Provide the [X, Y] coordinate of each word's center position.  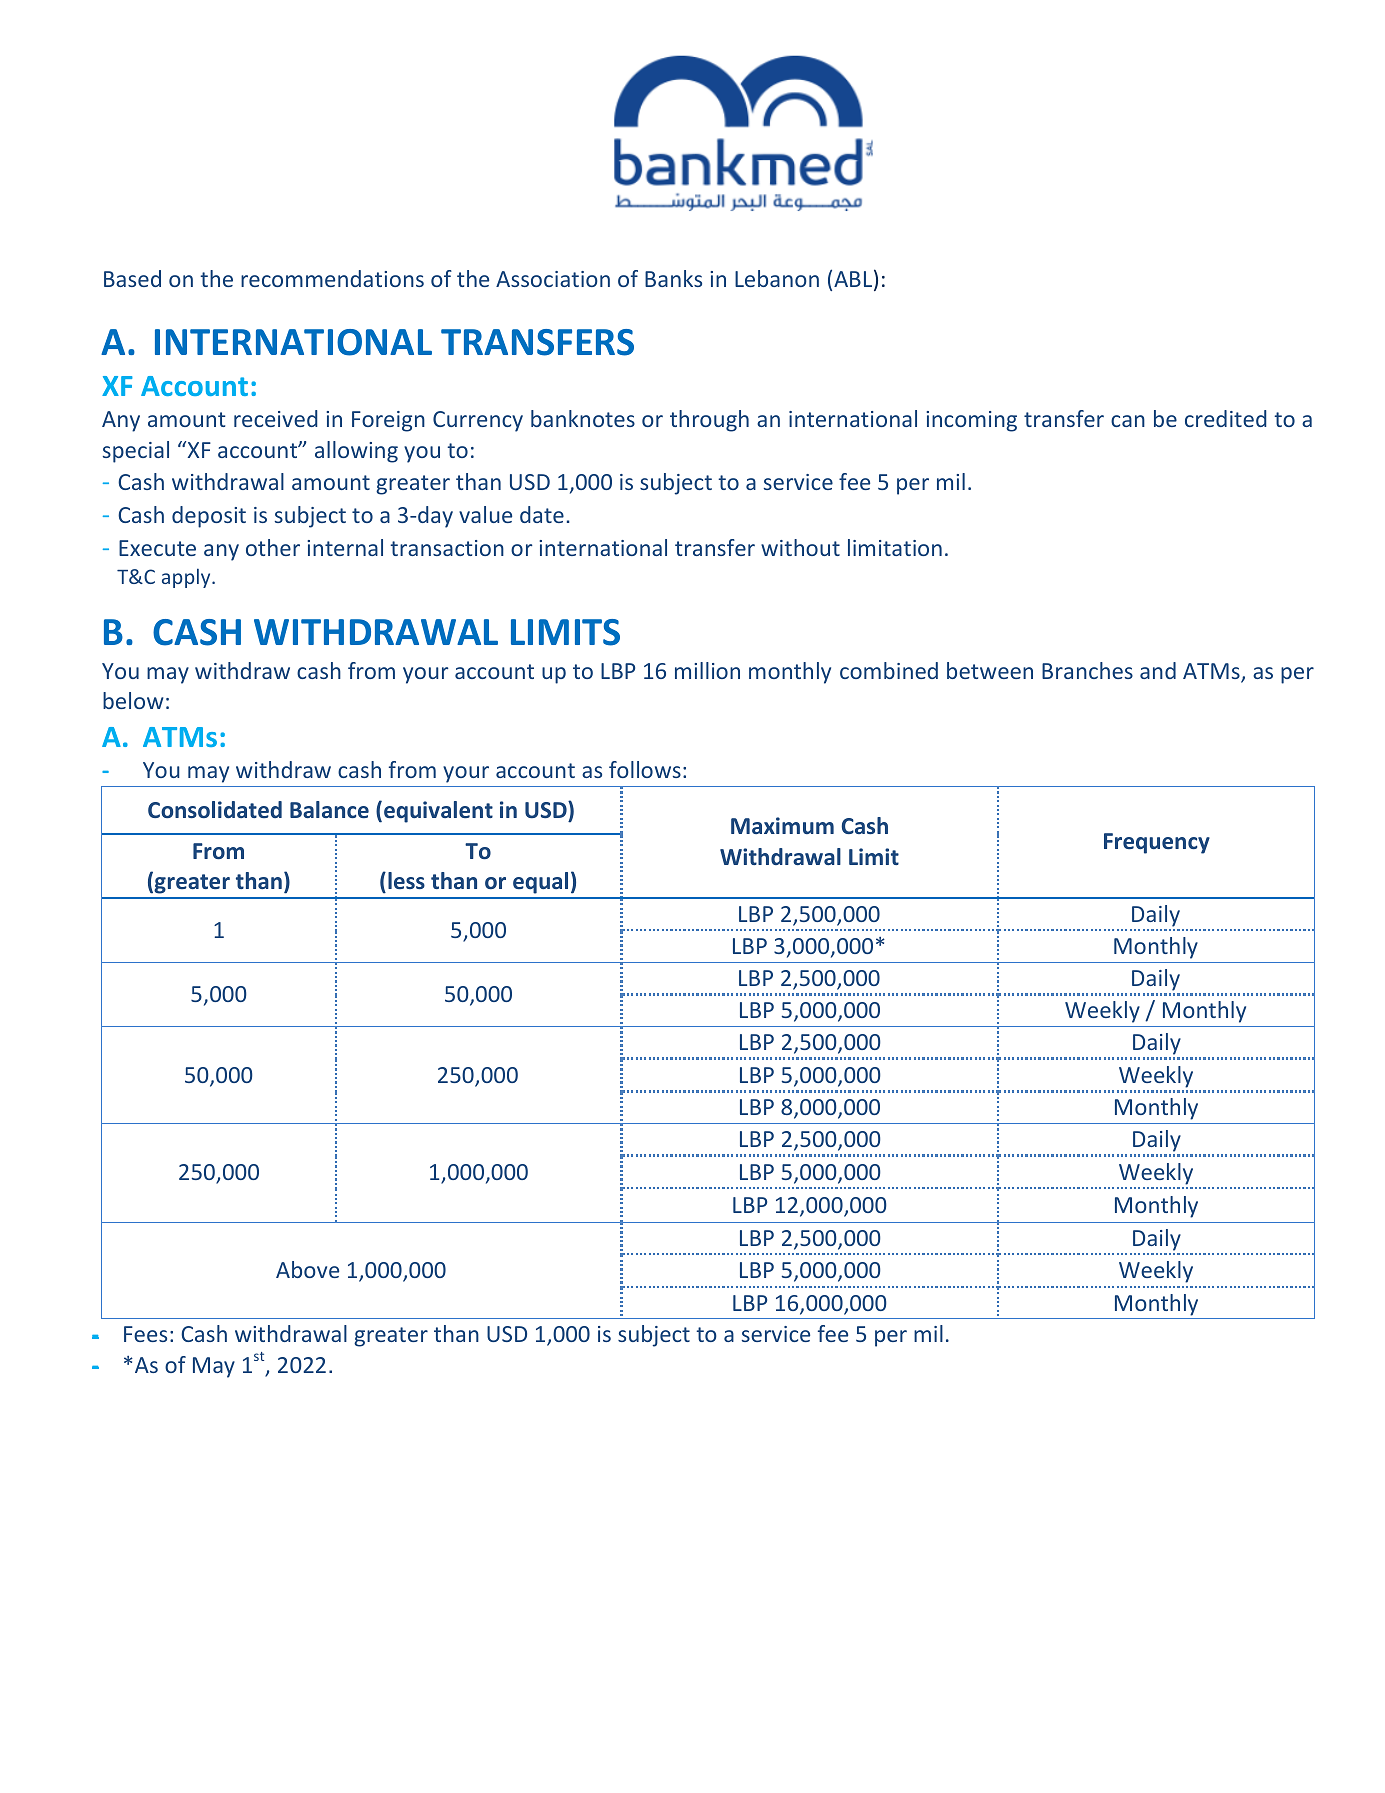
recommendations [332, 278]
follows [645, 769]
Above [307, 1269]
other [273, 547]
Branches [1087, 670]
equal [540, 883]
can [1128, 421]
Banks [673, 278]
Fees [145, 1334]
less [406, 880]
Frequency [1157, 843]
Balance [329, 809]
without [800, 547]
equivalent [438, 812]
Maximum [782, 825]
